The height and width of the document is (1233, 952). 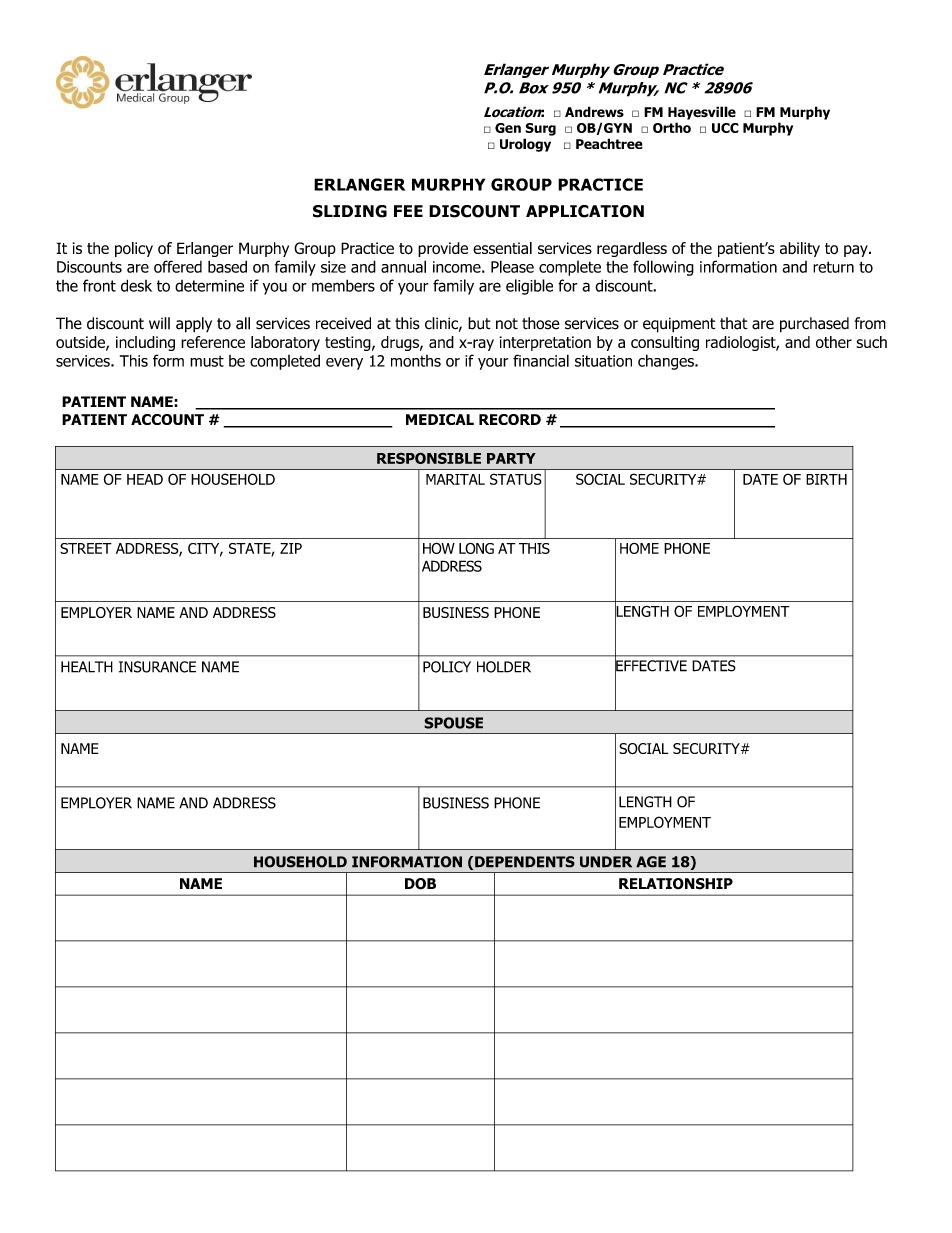 What do you see at coordinates (145, 479) in the document?
I see `HEAD` at bounding box center [145, 479].
